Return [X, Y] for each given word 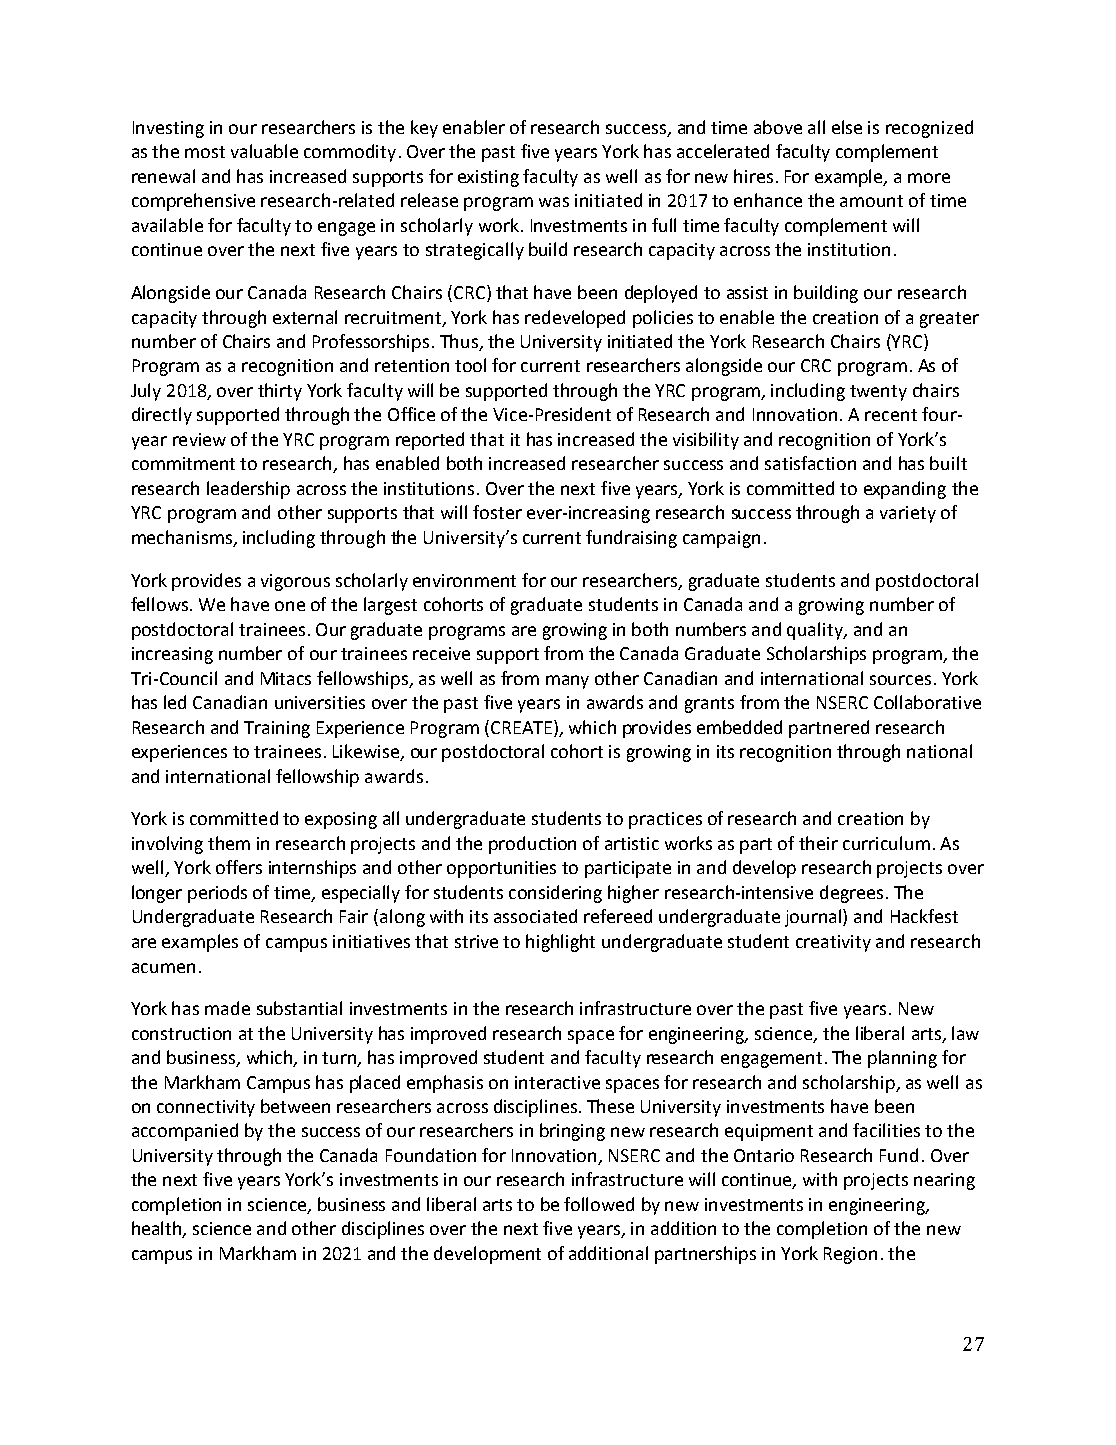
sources [900, 680]
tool [470, 365]
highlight [560, 943]
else [847, 127]
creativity [833, 943]
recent [891, 415]
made [227, 1008]
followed [599, 1204]
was [554, 202]
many [567, 682]
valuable [264, 151]
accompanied [185, 1132]
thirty [280, 392]
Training [277, 729]
